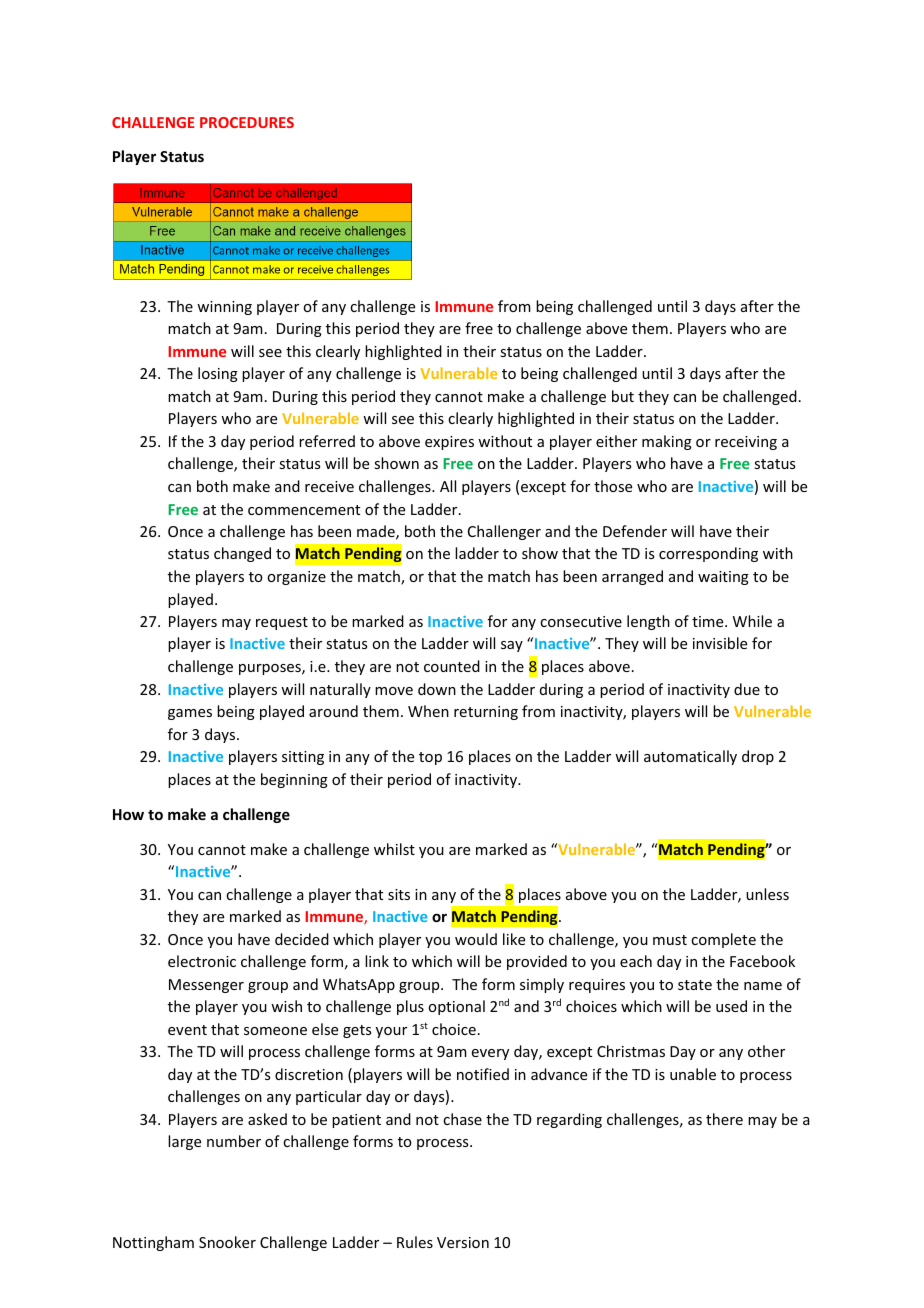 Image resolution: width=924 pixels, height=1308 pixels. Describe the element at coordinates (242, 554) in the page. I see `changed` at that location.
